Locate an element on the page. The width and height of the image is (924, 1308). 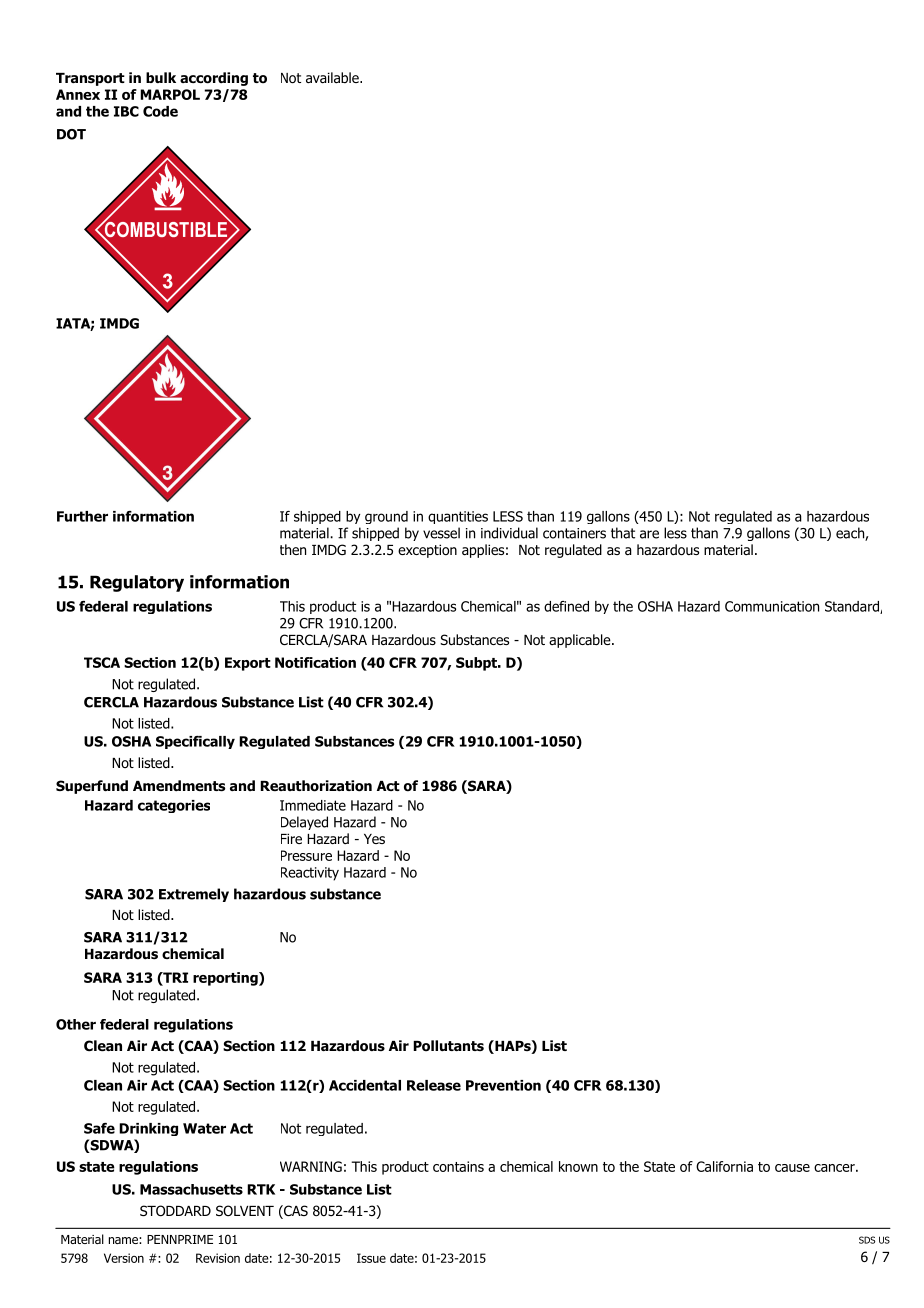
STODDARD is located at coordinates (175, 1211).
